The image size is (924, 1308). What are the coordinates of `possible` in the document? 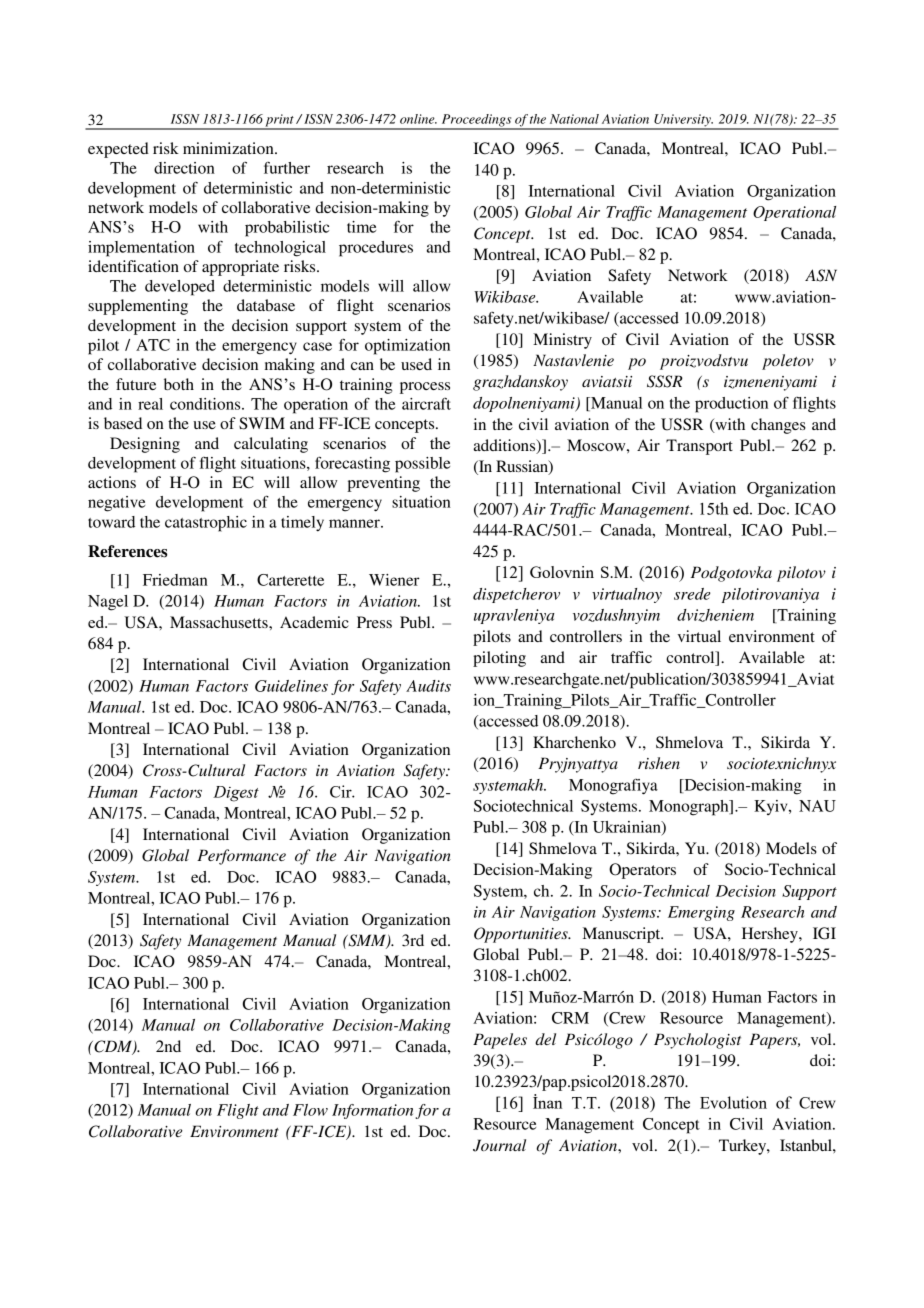 It's located at (422, 465).
